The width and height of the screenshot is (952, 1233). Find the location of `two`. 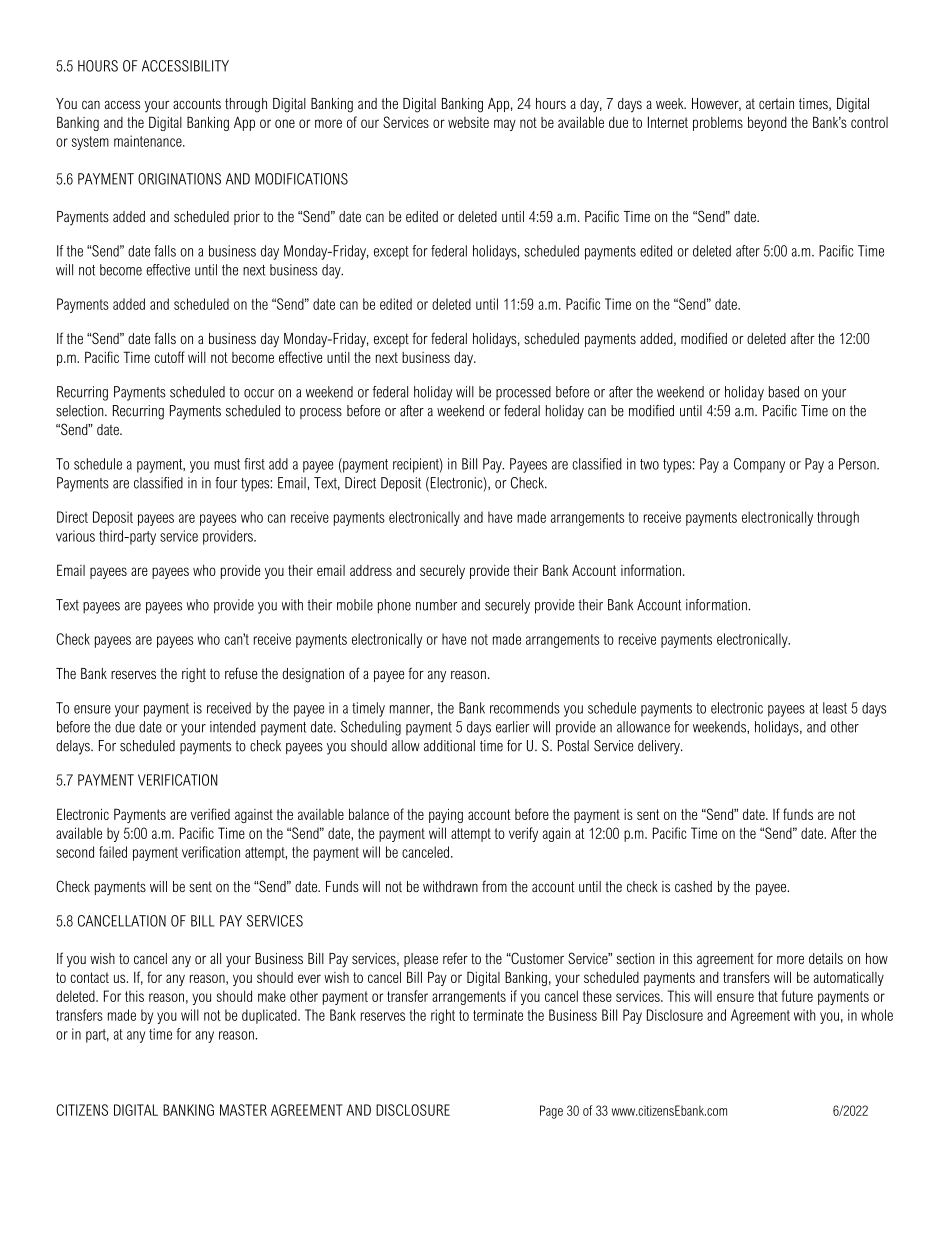

two is located at coordinates (649, 464).
